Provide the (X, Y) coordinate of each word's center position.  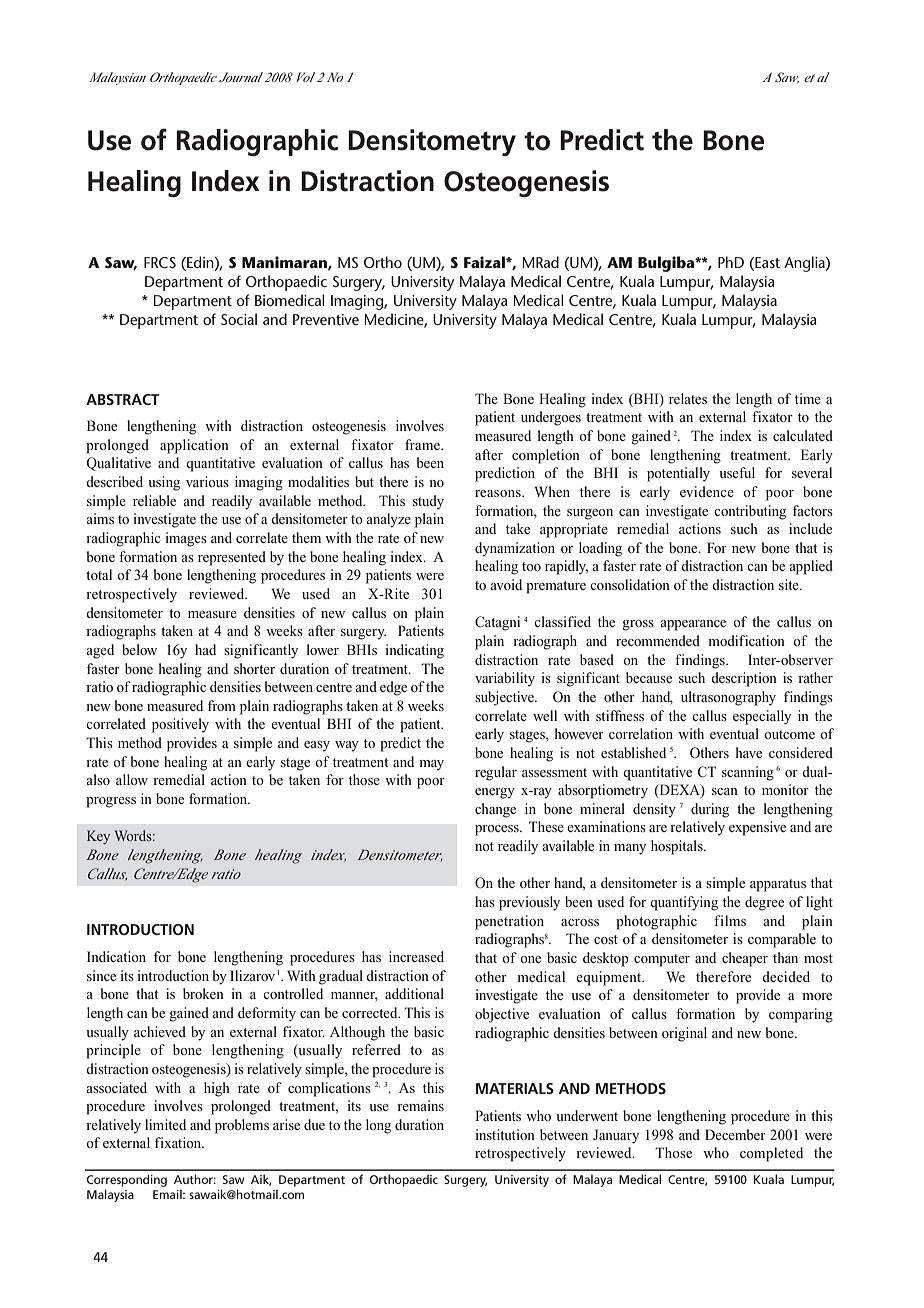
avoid (506, 584)
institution (505, 1134)
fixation (179, 1142)
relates (688, 398)
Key (98, 837)
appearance (693, 625)
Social (239, 319)
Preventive (326, 319)
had (205, 649)
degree (764, 903)
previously (529, 903)
